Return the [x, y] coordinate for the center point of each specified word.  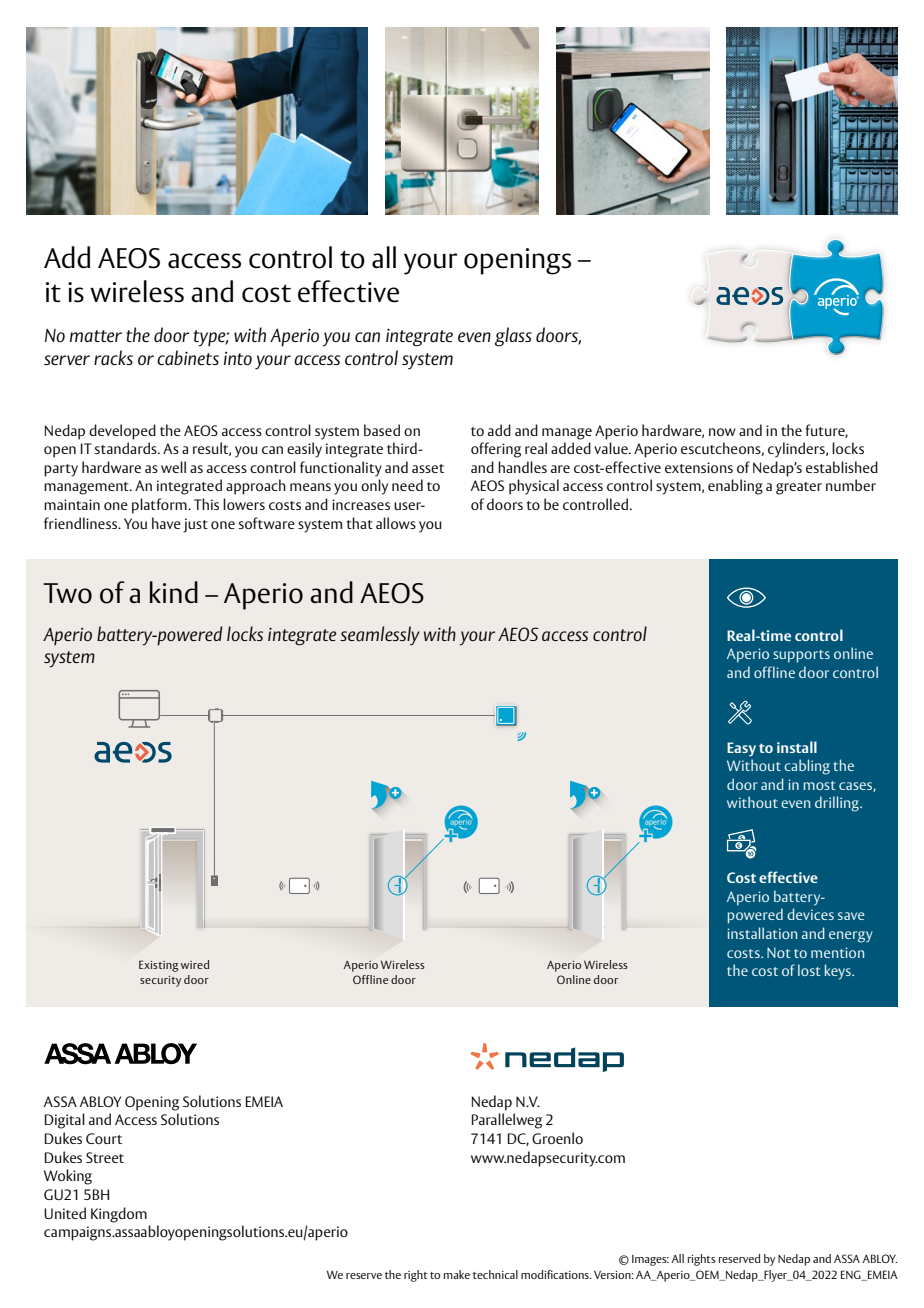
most [820, 785]
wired [195, 964]
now [722, 432]
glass [513, 337]
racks [113, 357]
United [65, 1213]
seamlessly [380, 635]
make [457, 1274]
